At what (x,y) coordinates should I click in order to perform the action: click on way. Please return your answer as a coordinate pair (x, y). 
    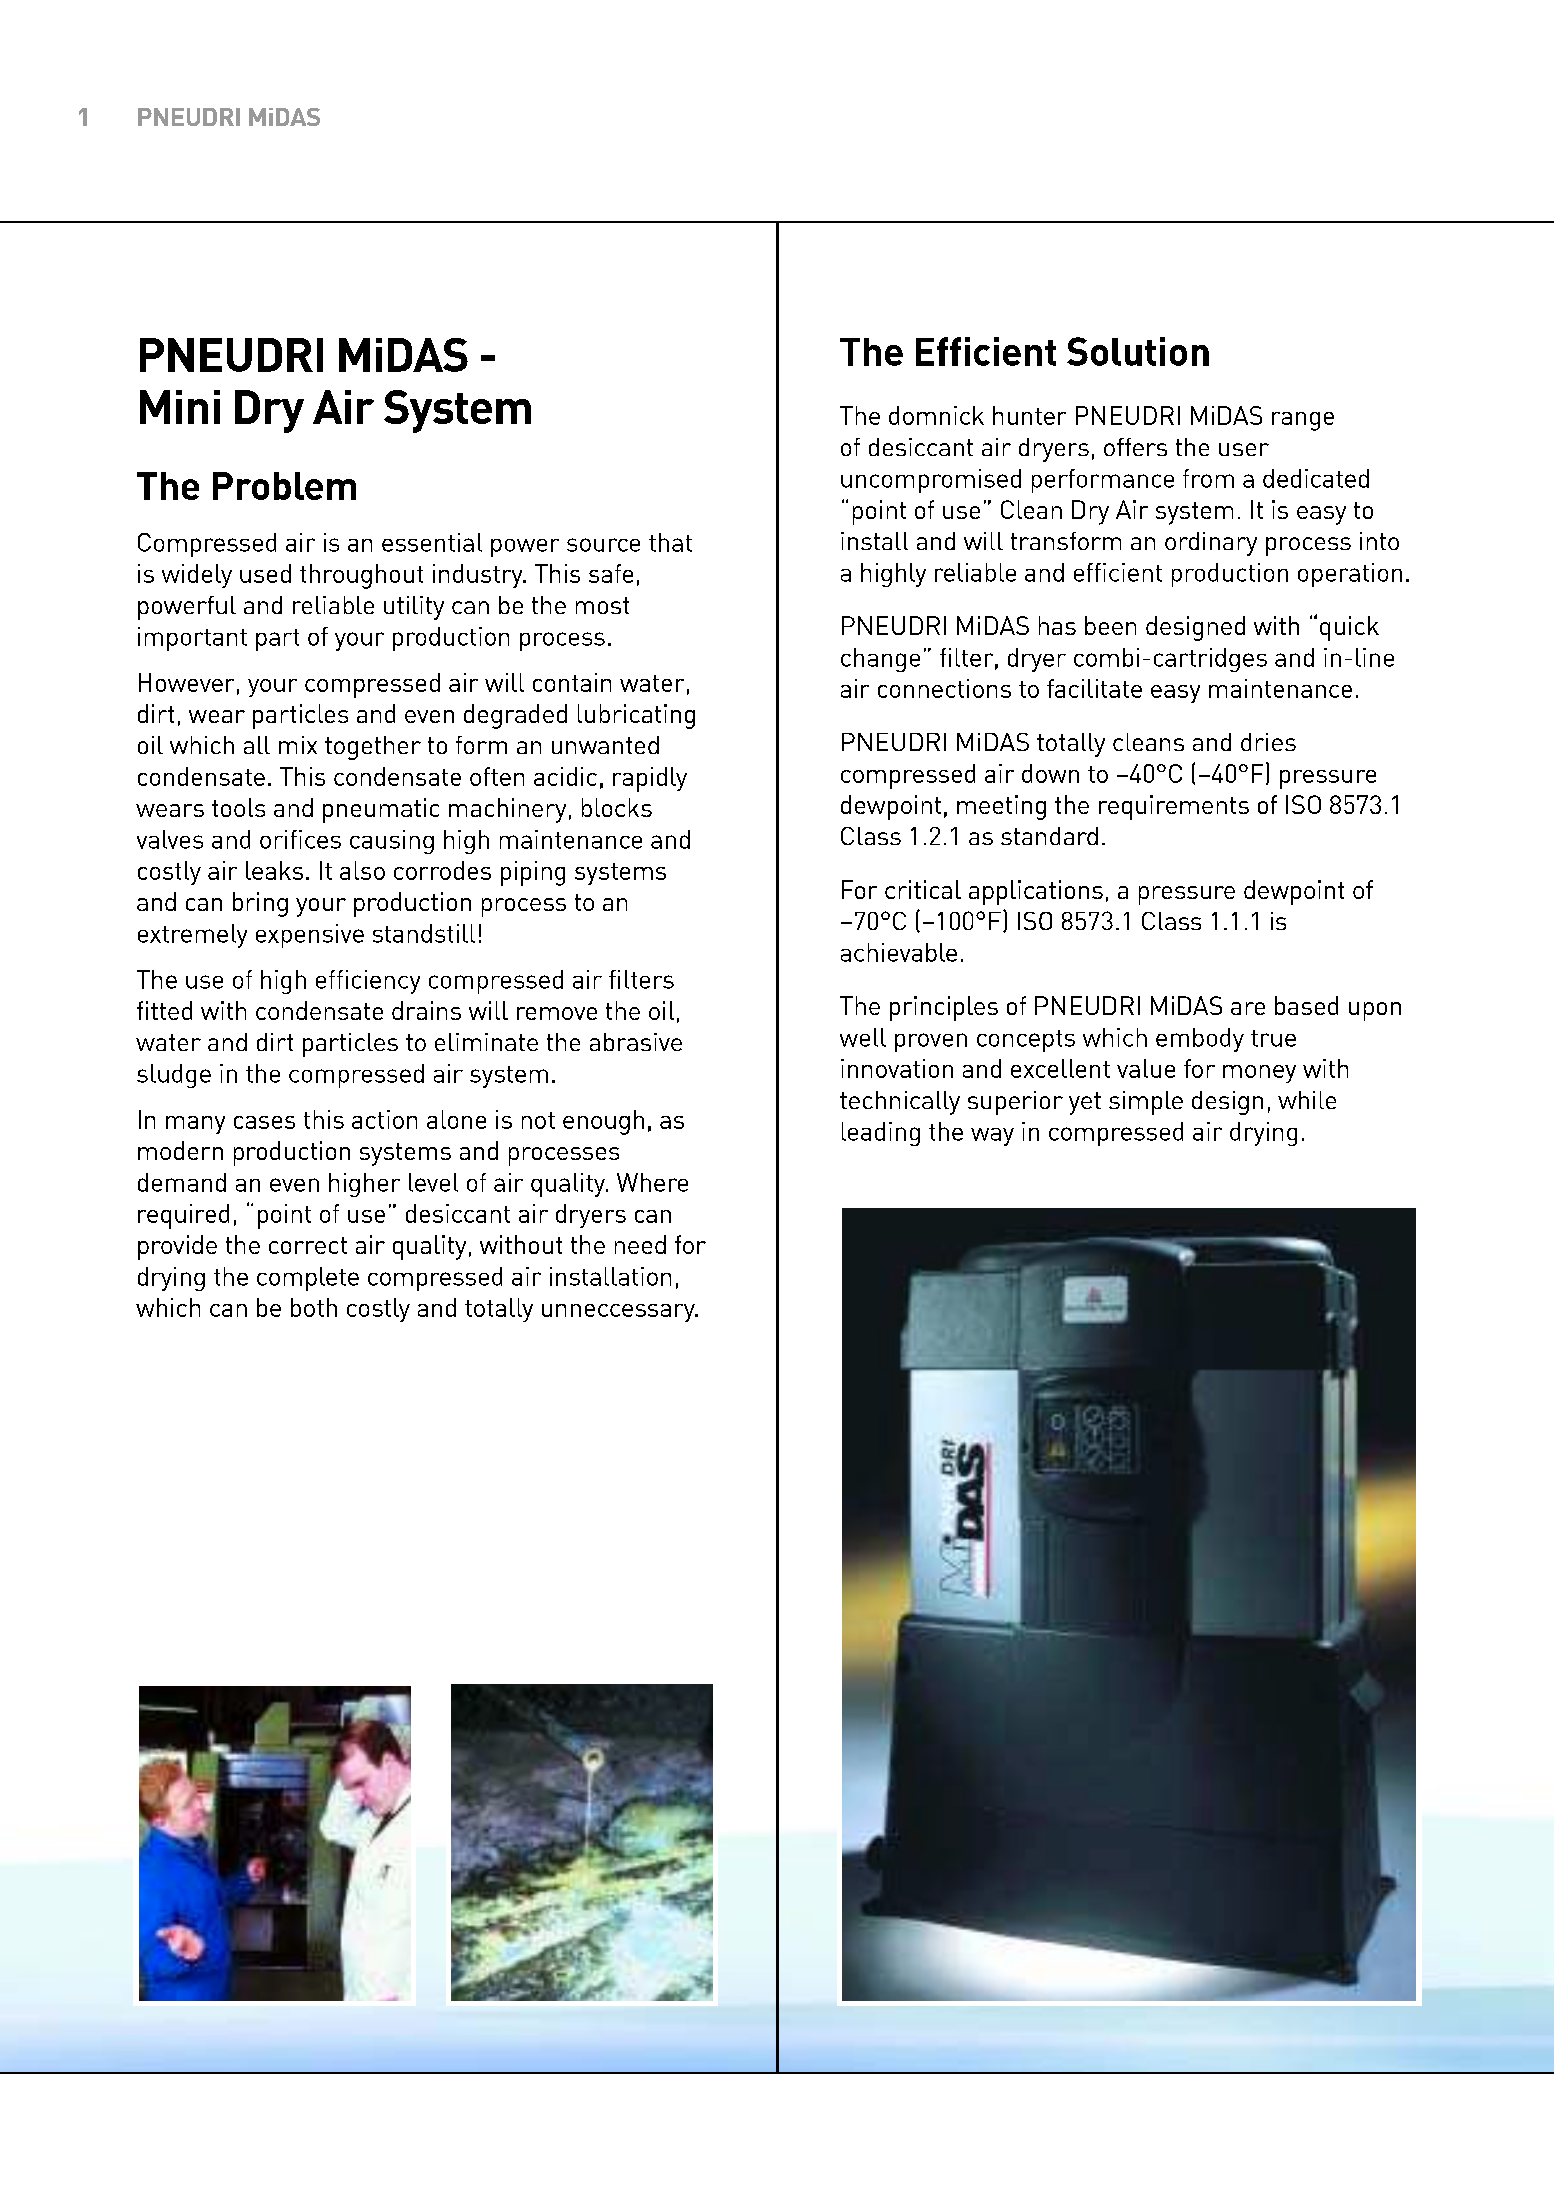
    Looking at the image, I should click on (992, 1137).
